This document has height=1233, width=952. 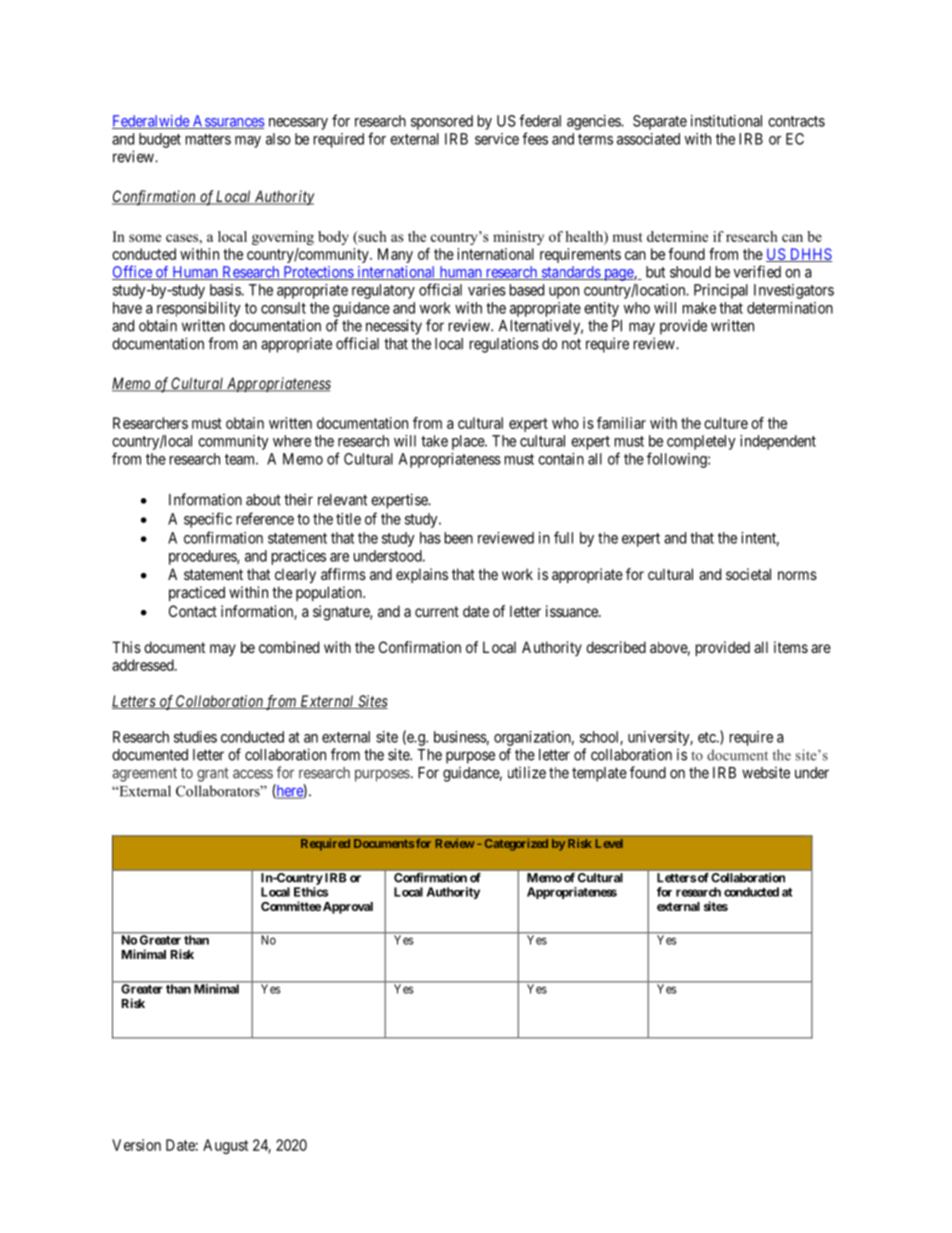 I want to click on institutional, so click(x=726, y=121).
